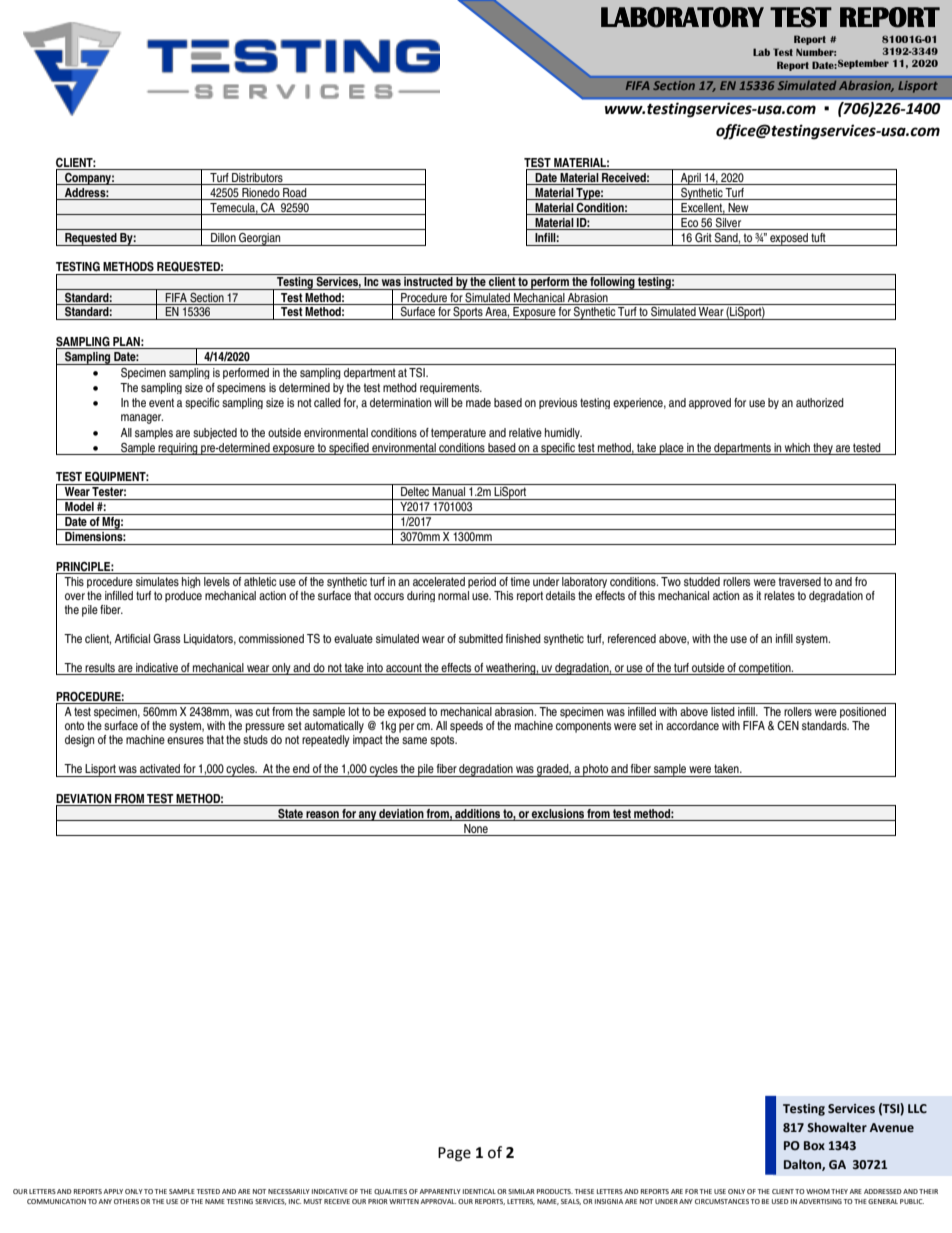  I want to click on Georgian, so click(260, 239).
